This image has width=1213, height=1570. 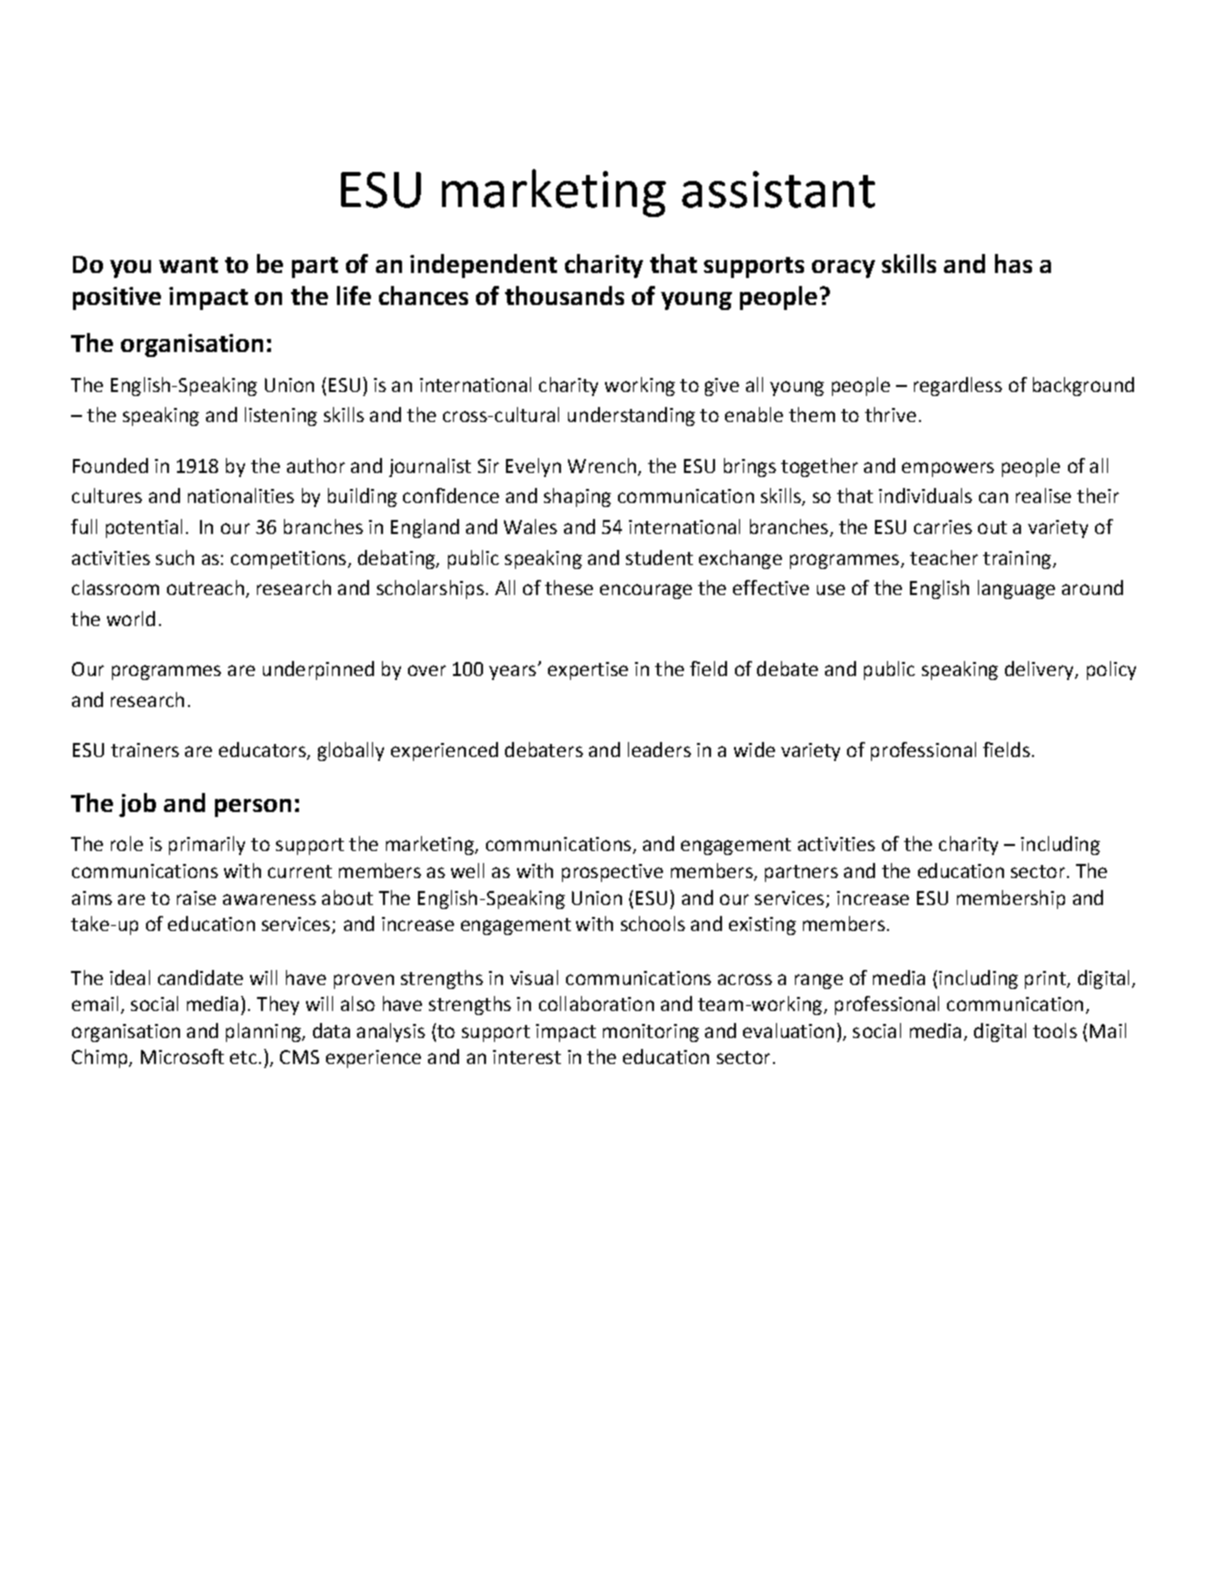 I want to click on tools, so click(x=1055, y=1030).
